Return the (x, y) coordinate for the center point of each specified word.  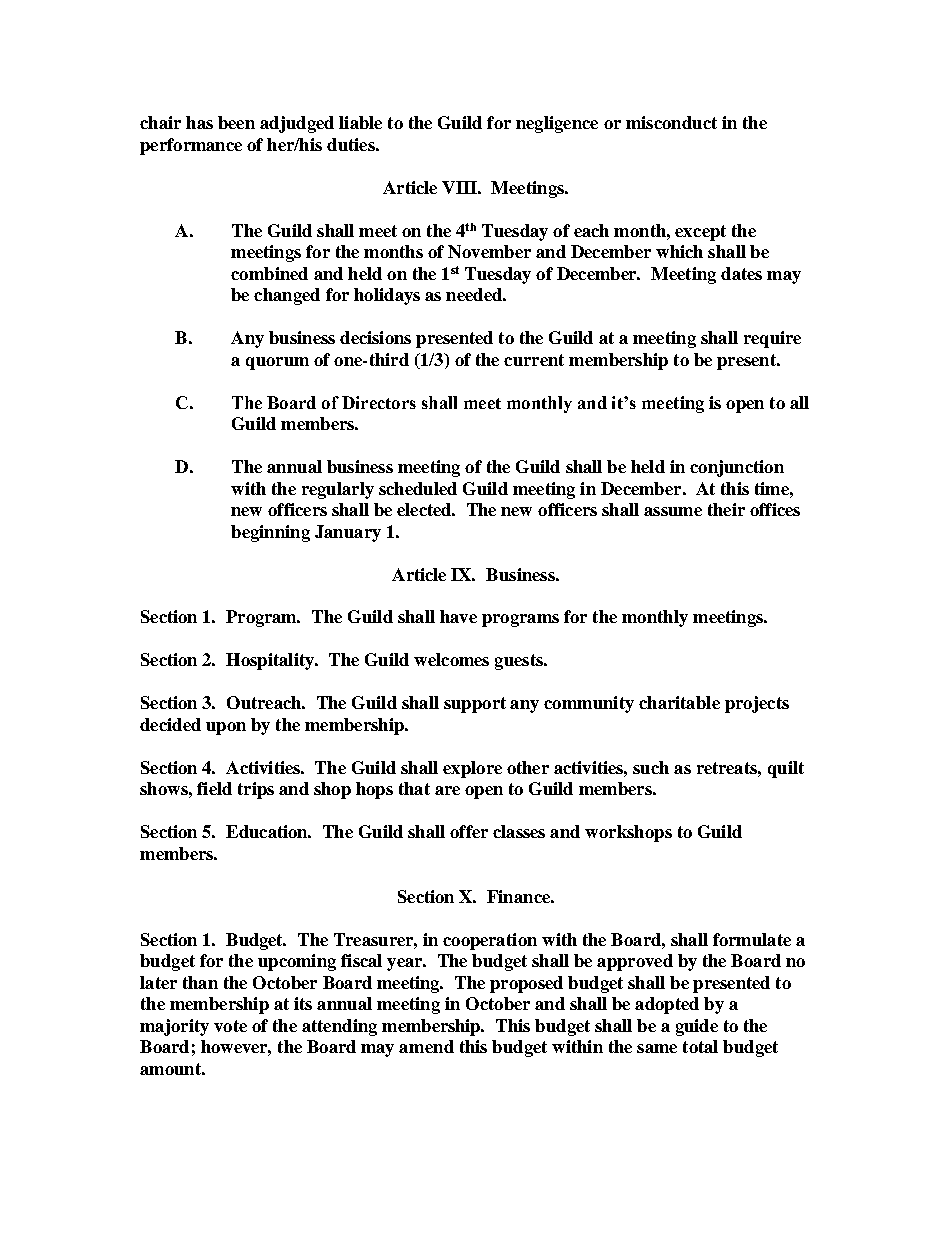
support (475, 705)
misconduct (671, 122)
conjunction (737, 468)
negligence (557, 124)
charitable (679, 702)
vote (230, 1026)
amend (426, 1046)
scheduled (418, 488)
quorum (277, 363)
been (236, 122)
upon (226, 728)
